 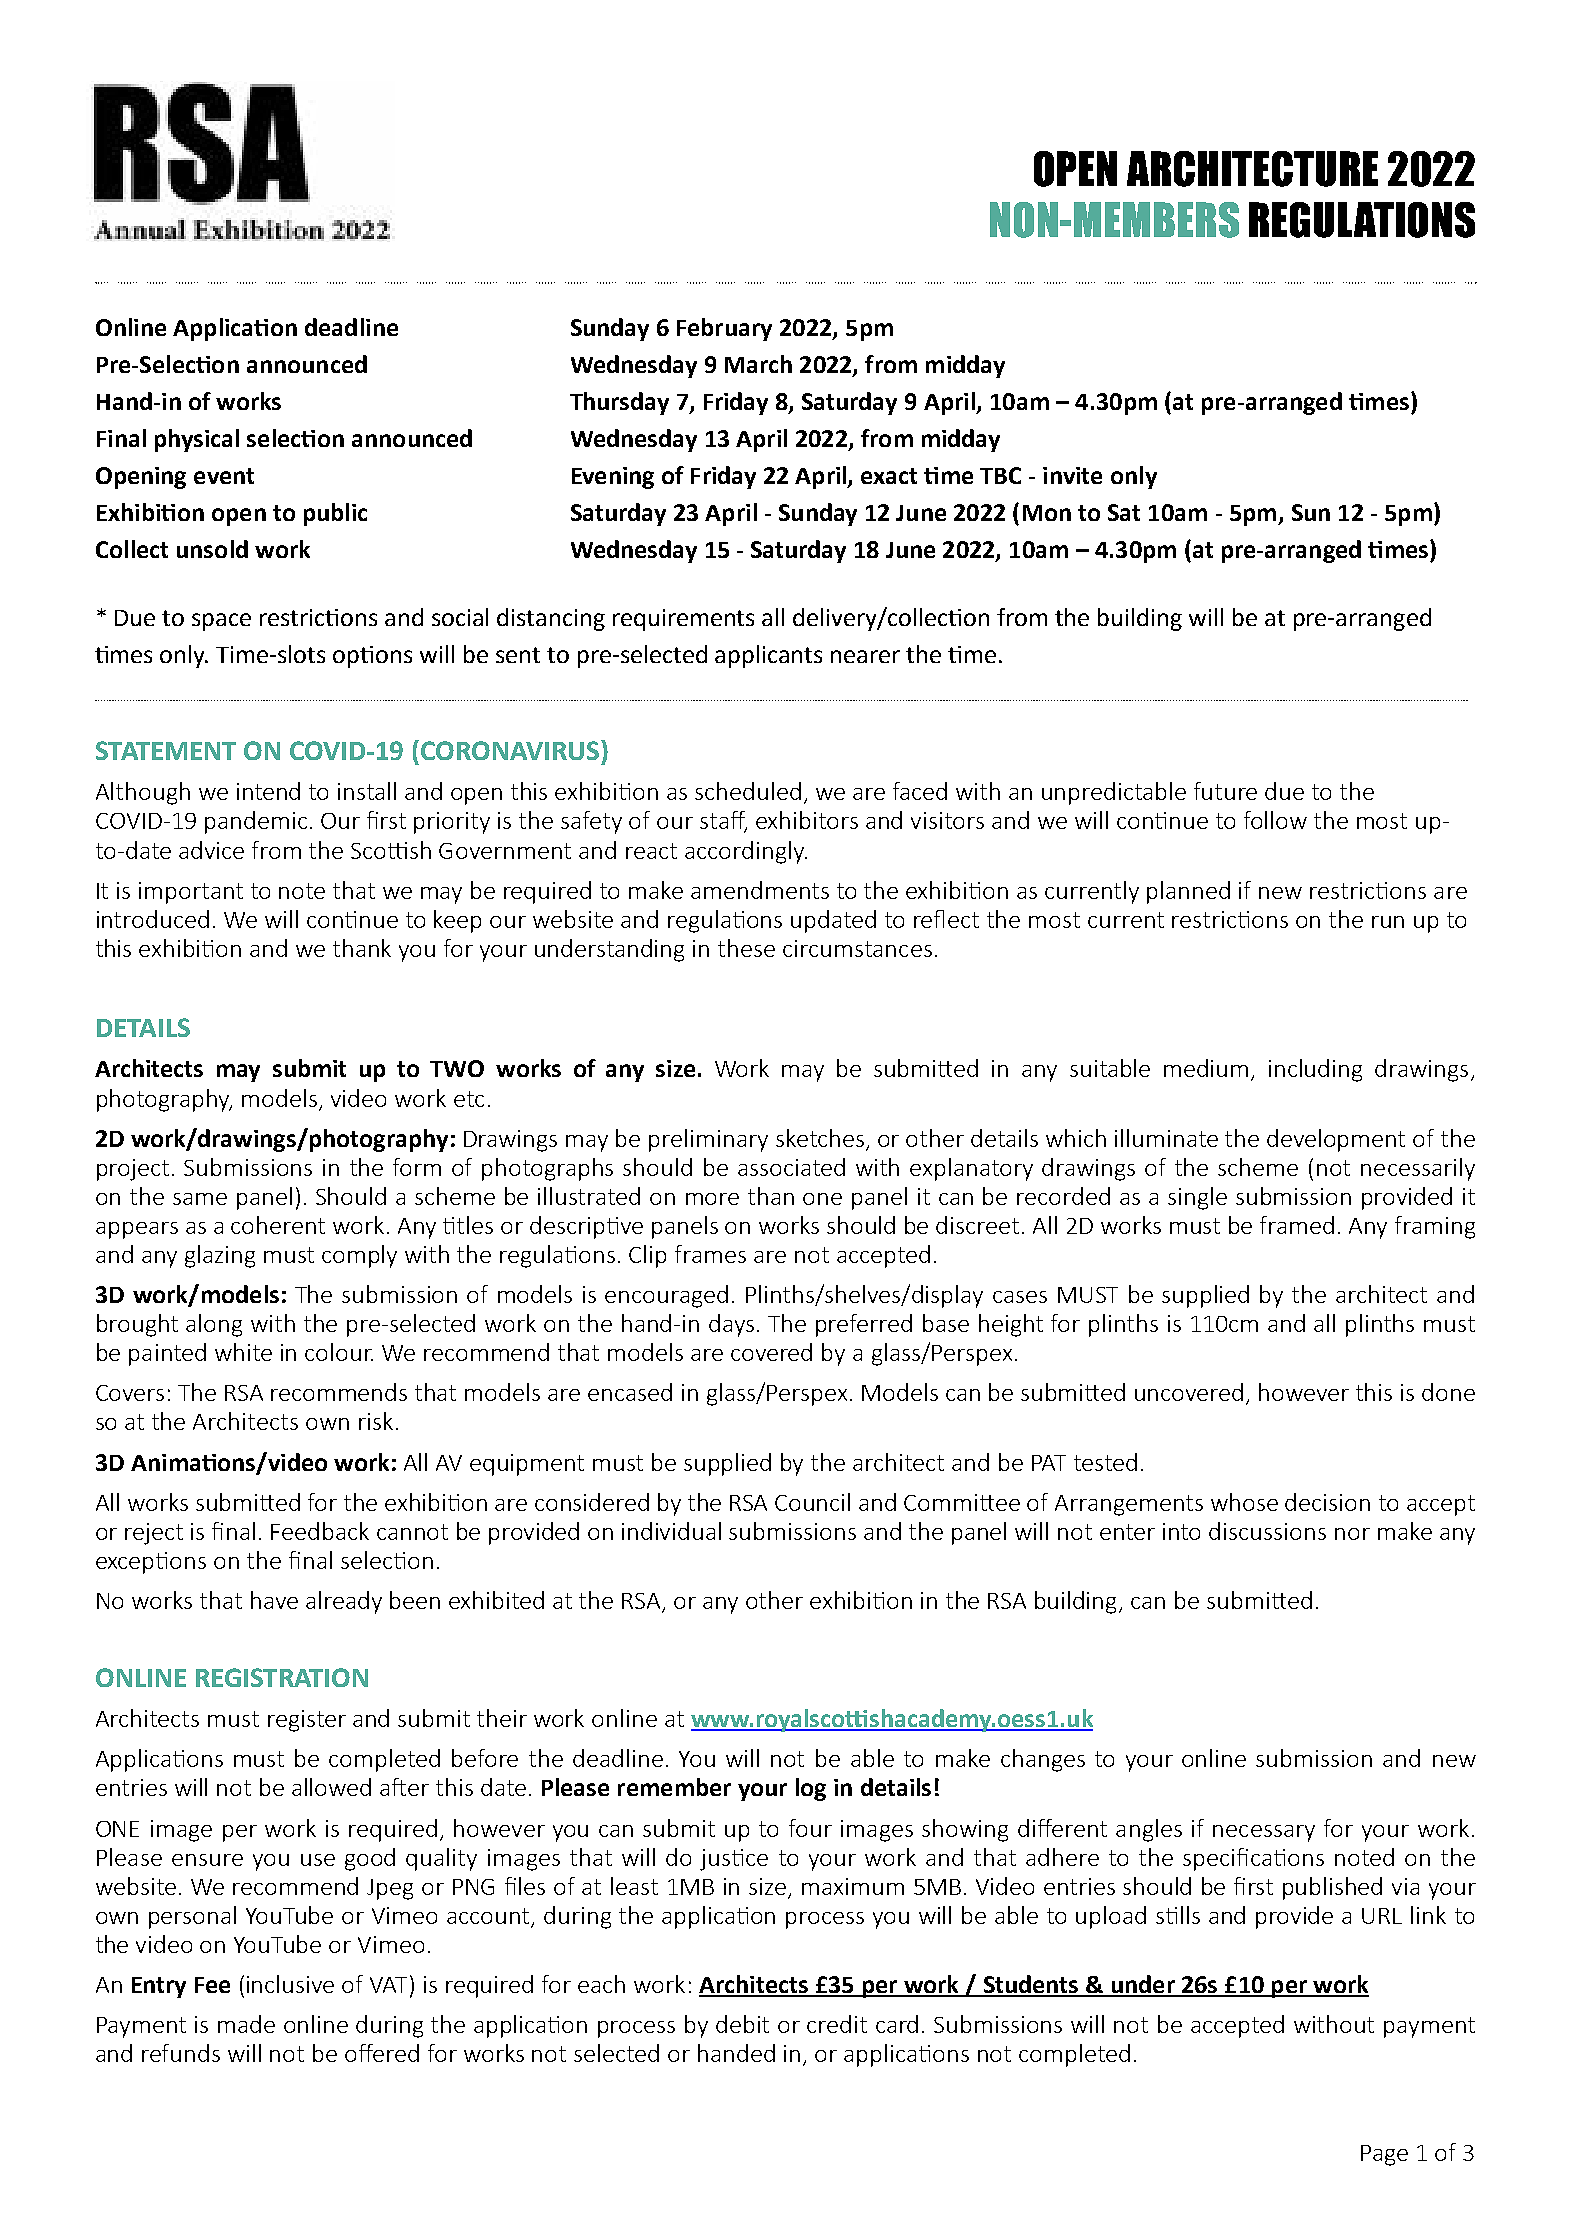 I want to click on including, so click(x=1315, y=1070).
